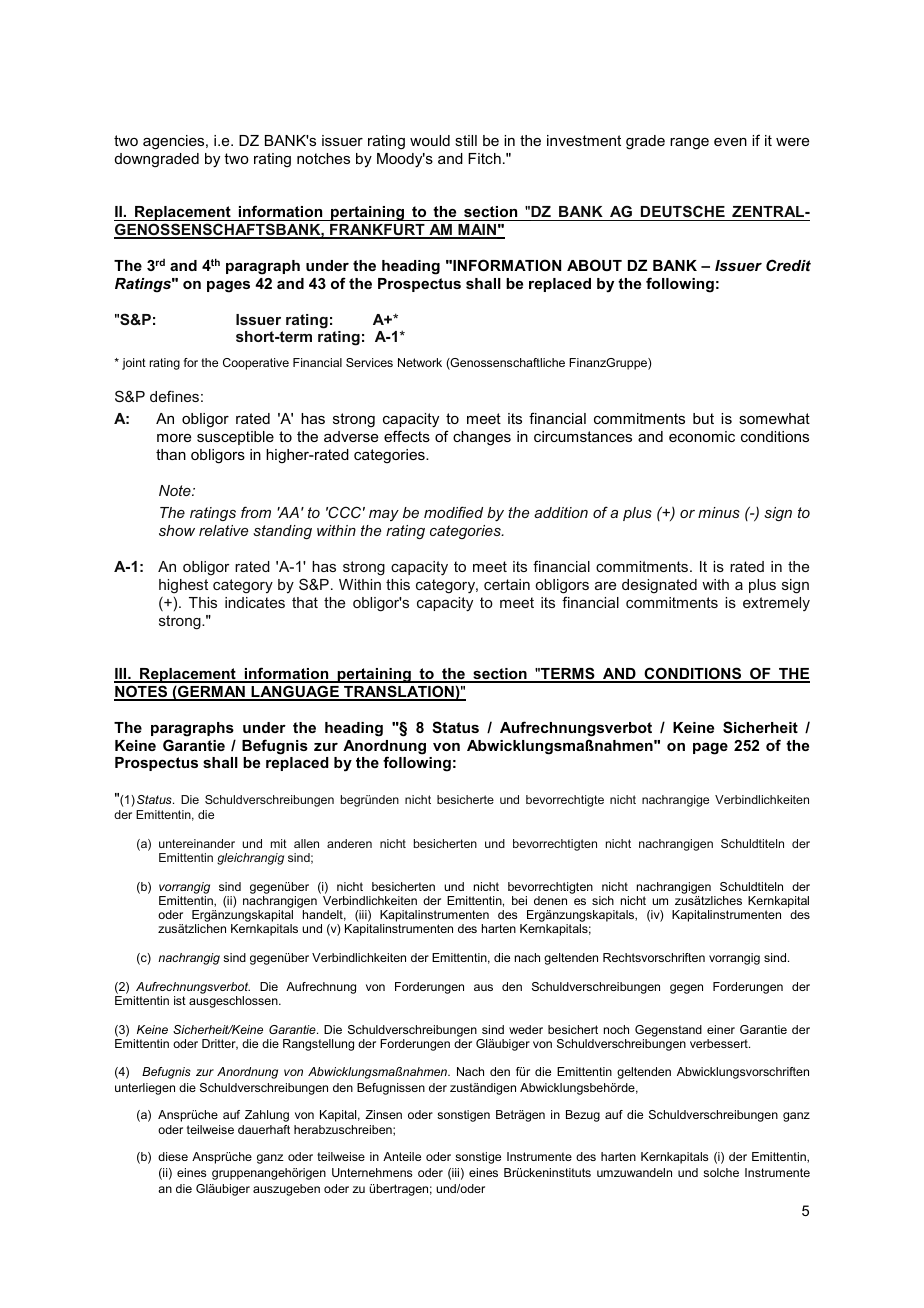 The image size is (924, 1308). I want to click on even, so click(730, 142).
